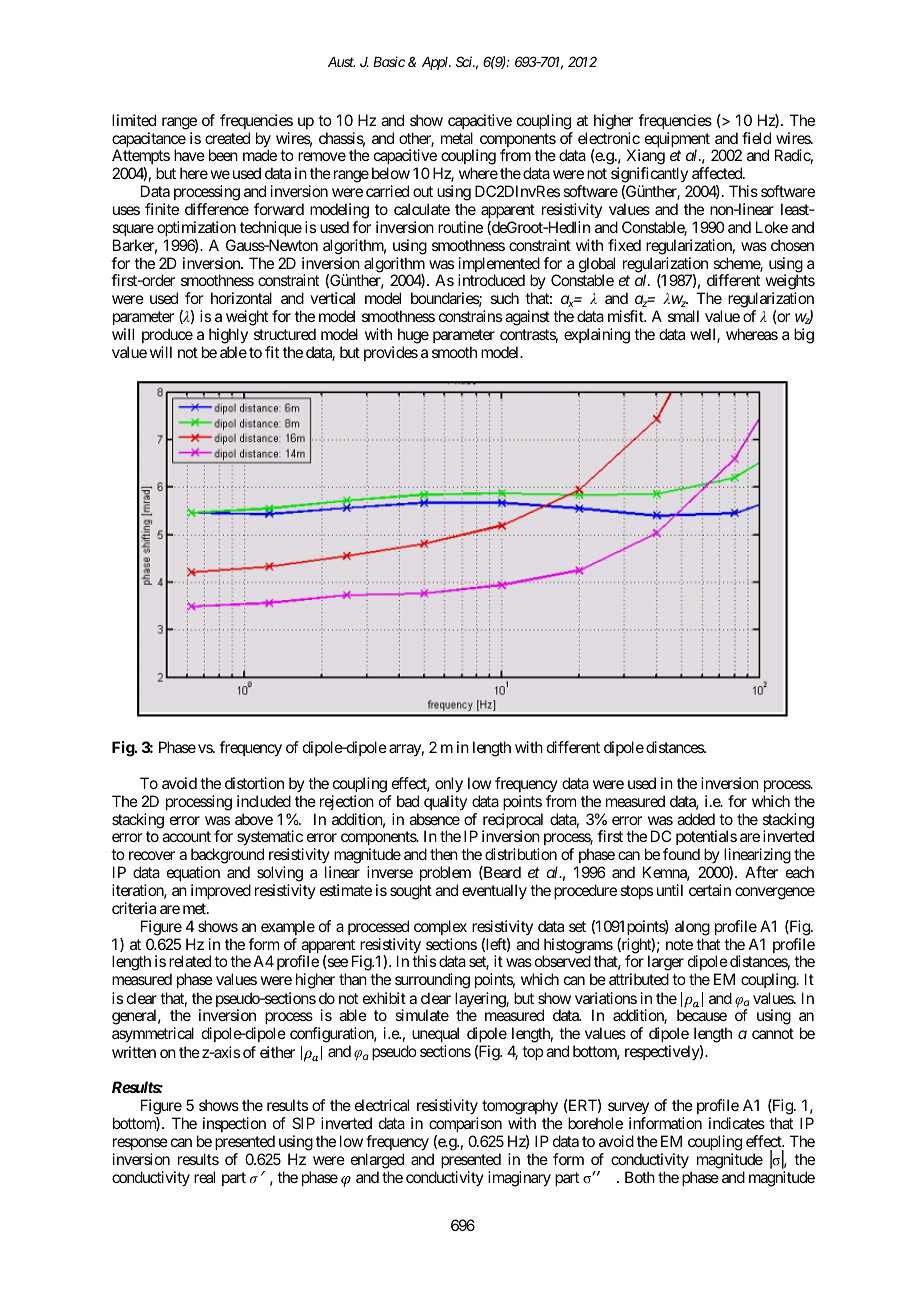  Describe the element at coordinates (683, 316) in the screenshot. I see `small` at that location.
